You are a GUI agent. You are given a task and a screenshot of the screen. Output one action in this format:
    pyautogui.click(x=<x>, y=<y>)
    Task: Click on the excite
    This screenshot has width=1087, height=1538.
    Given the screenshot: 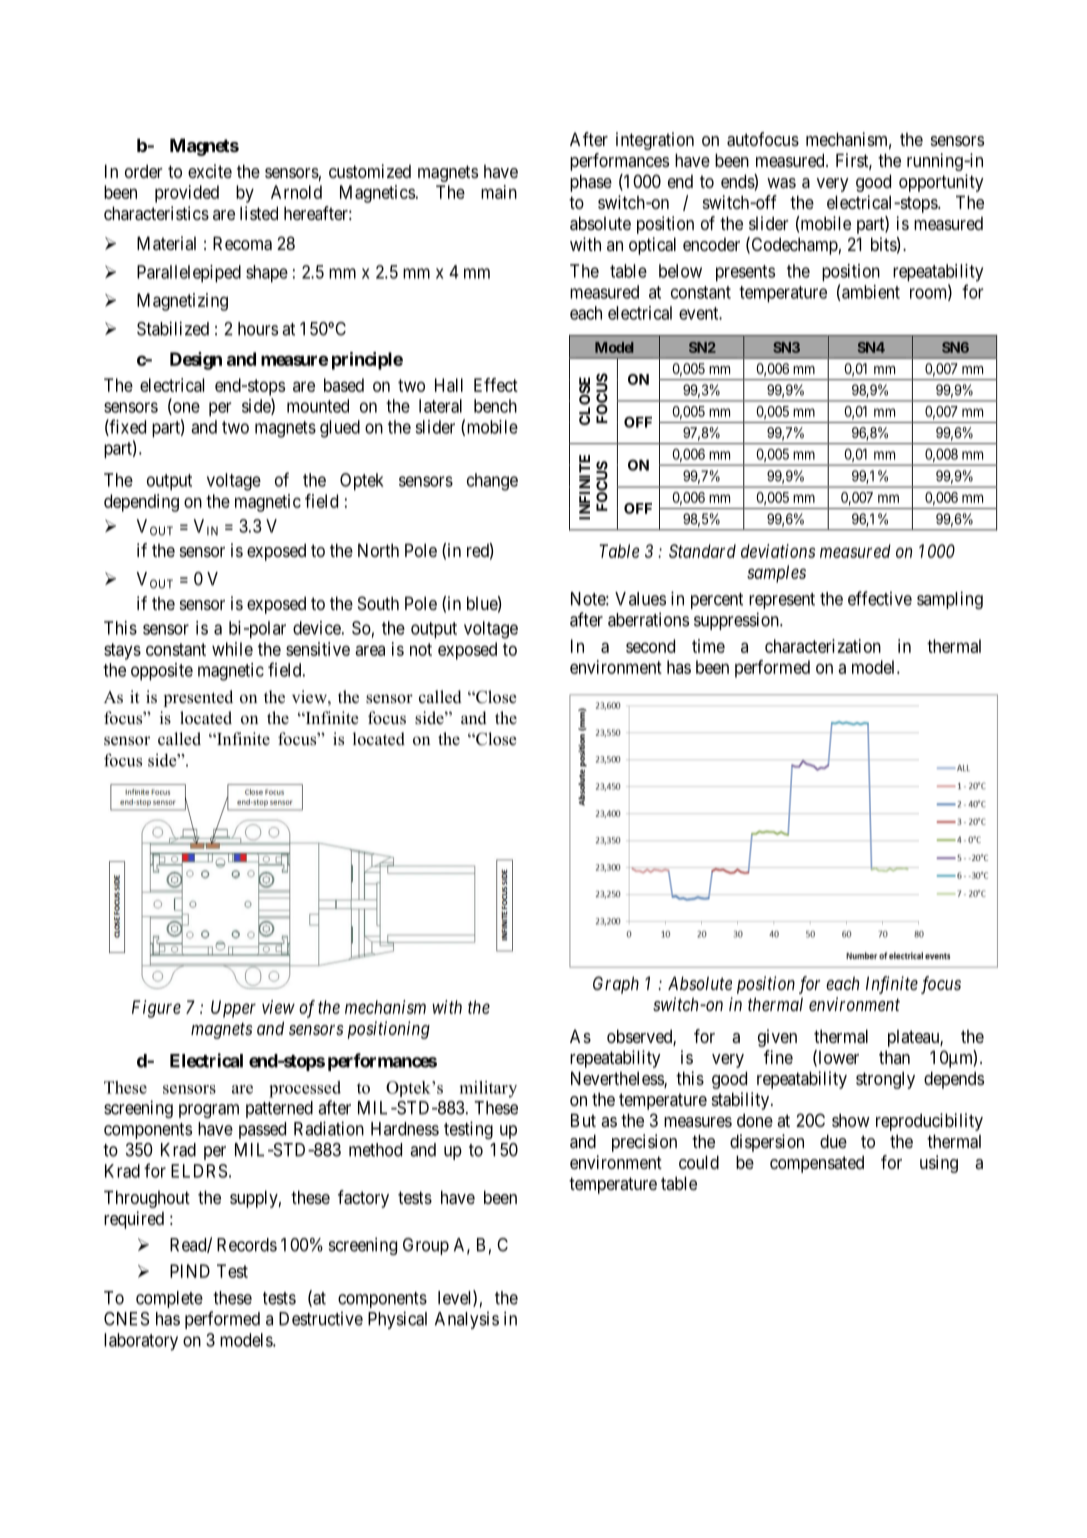 What is the action you would take?
    pyautogui.click(x=210, y=171)
